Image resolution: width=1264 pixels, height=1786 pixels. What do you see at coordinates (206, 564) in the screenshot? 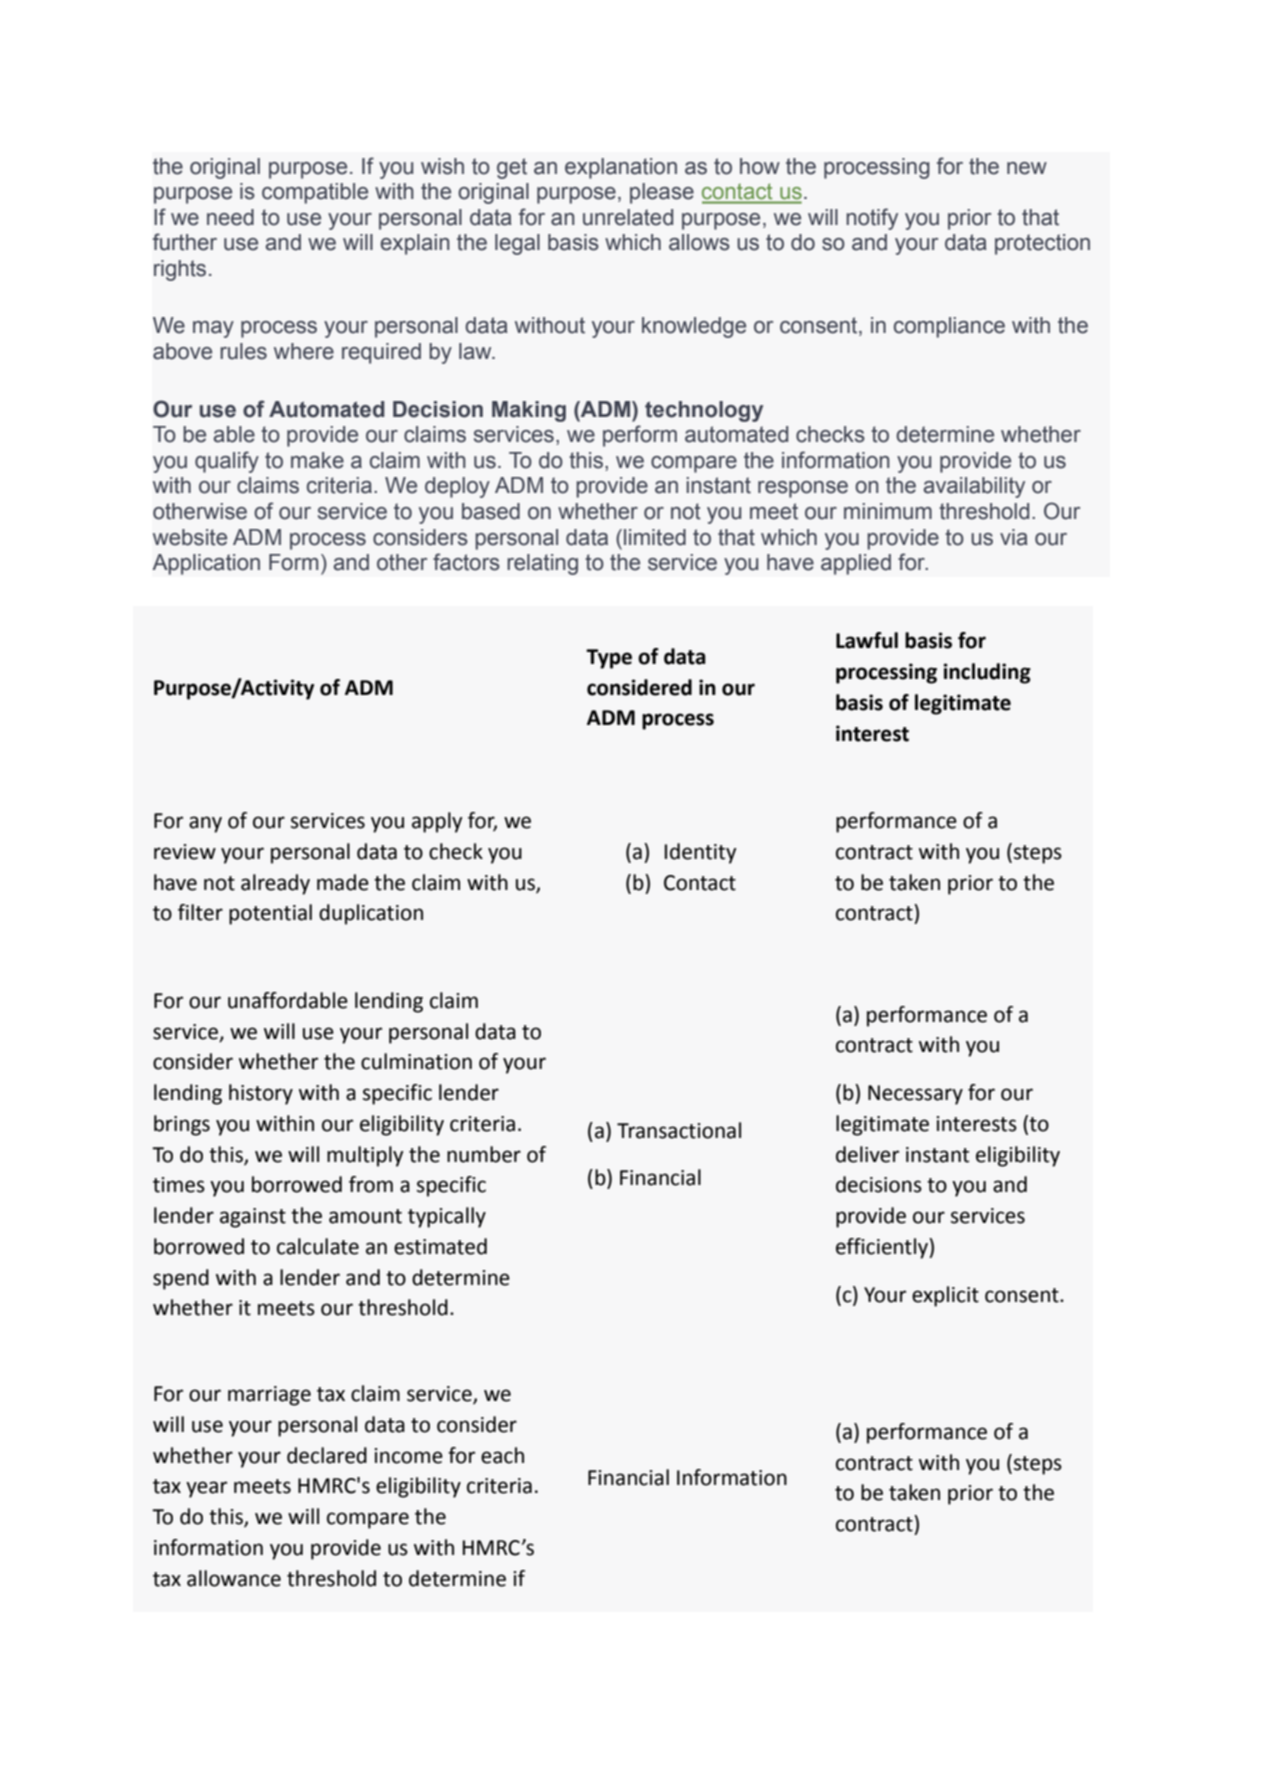
I see `Application` at bounding box center [206, 564].
